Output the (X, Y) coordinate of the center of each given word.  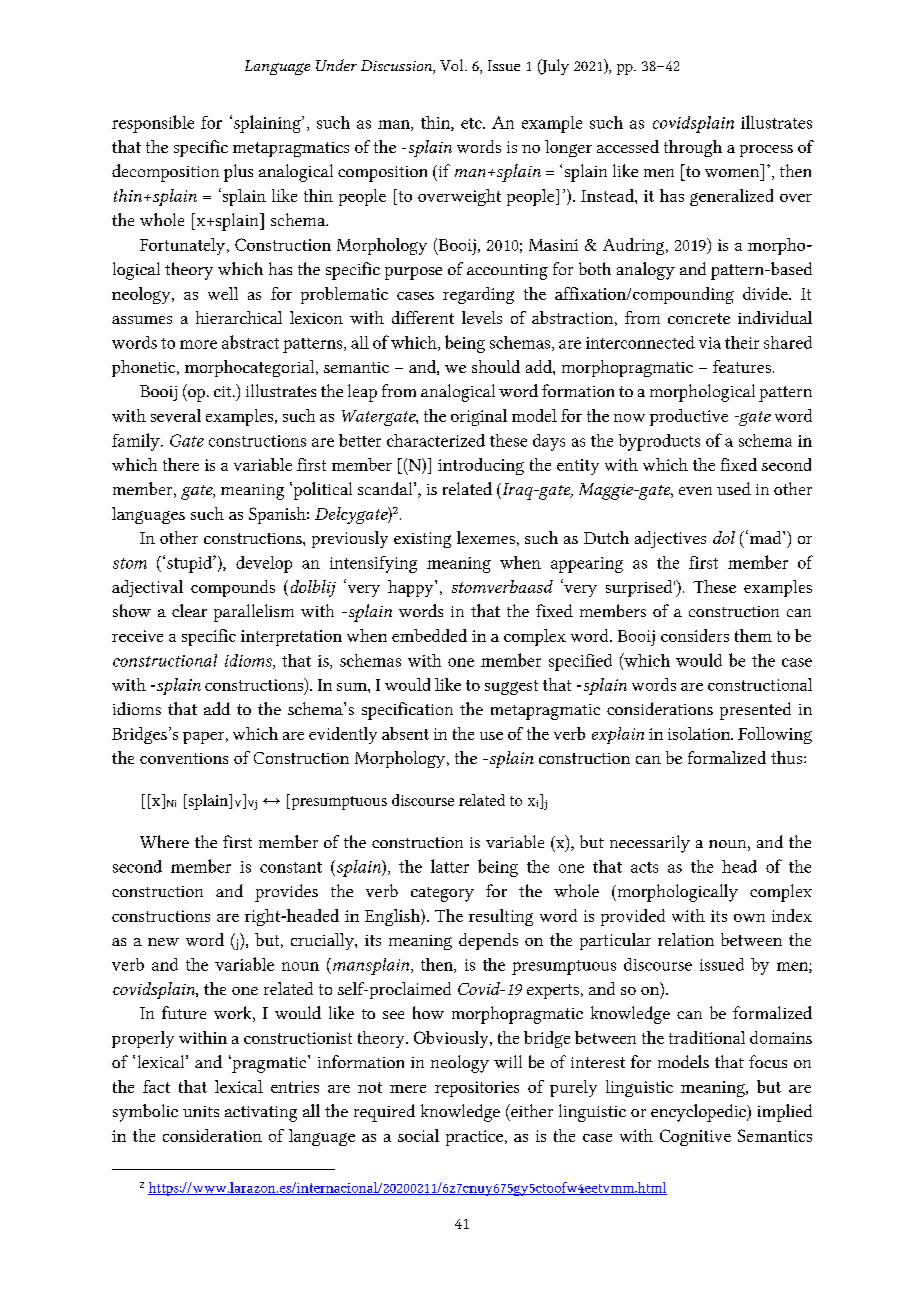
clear (189, 610)
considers (695, 635)
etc (472, 123)
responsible (153, 124)
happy (412, 588)
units (201, 1111)
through (693, 148)
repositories (477, 1089)
